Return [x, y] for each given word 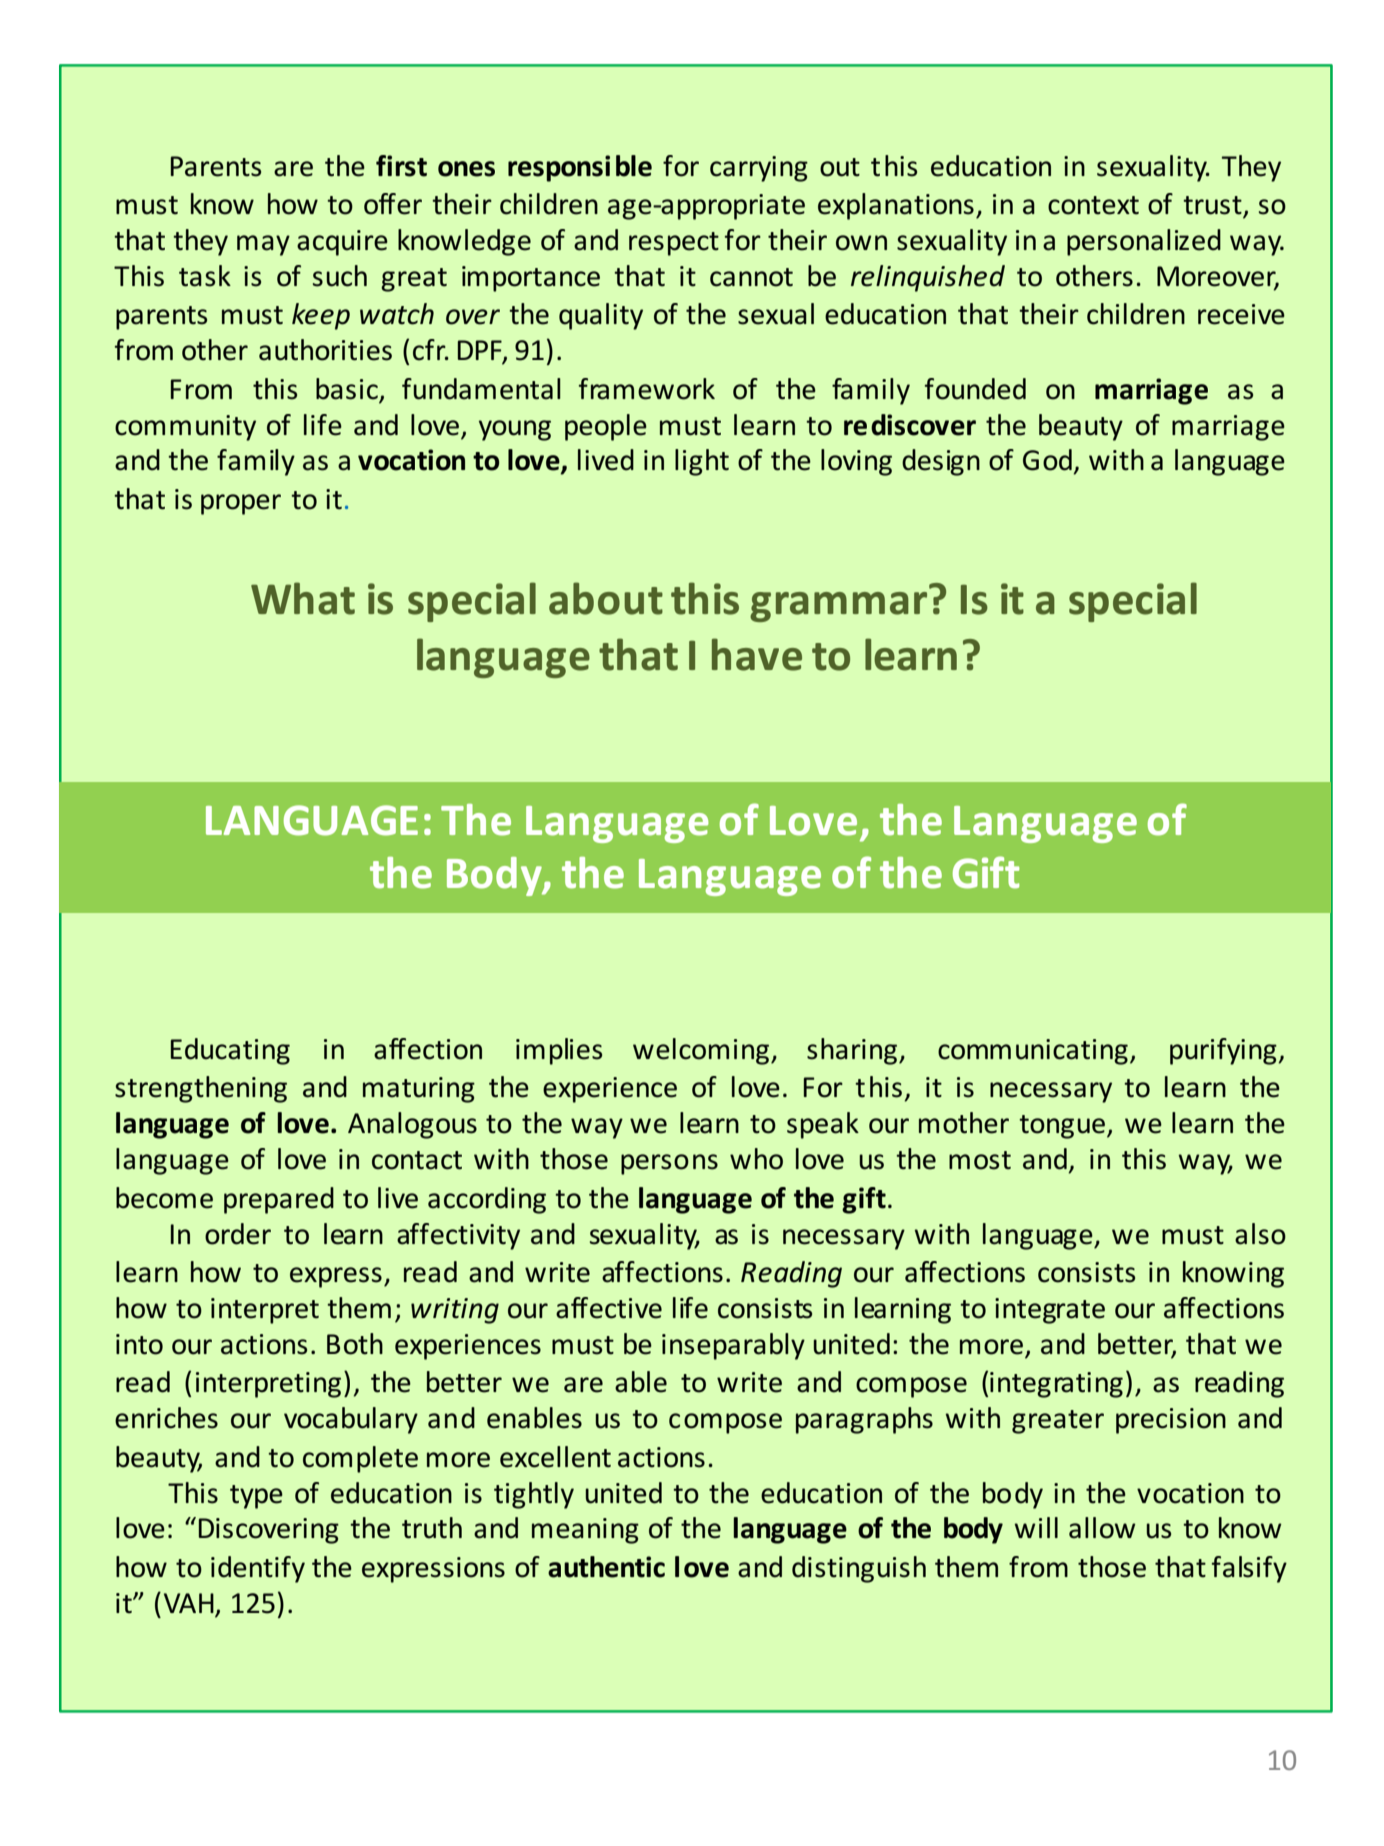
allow [1102, 1528]
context [1093, 205]
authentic [606, 1567]
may [263, 245]
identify [258, 1569]
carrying [759, 169]
